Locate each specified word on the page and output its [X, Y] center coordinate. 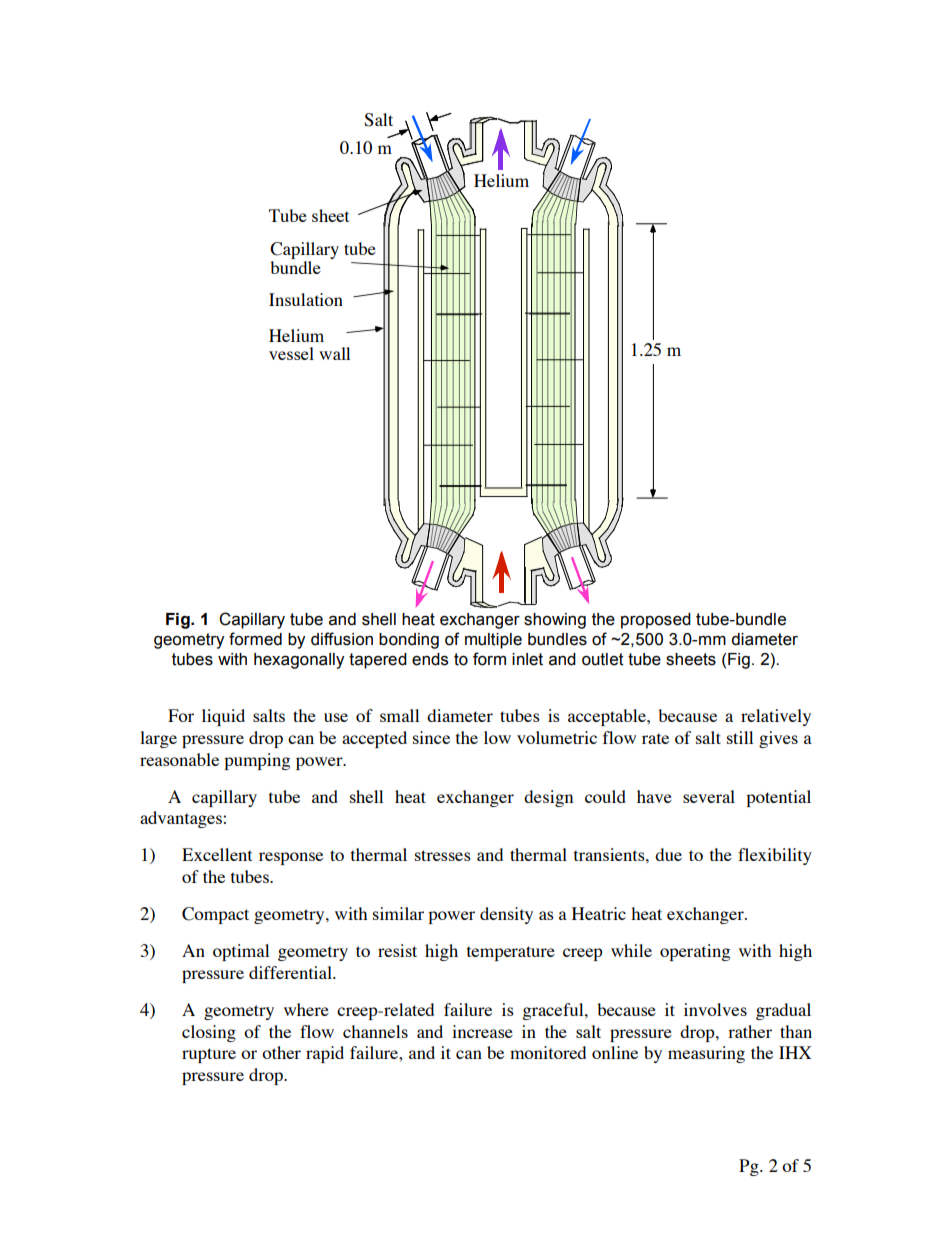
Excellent [217, 854]
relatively [776, 717]
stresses [443, 855]
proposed [656, 621]
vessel [291, 353]
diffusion [342, 639]
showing [555, 621]
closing [209, 1033]
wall [334, 353]
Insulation [306, 299]
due [668, 854]
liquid [223, 717]
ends [430, 659]
